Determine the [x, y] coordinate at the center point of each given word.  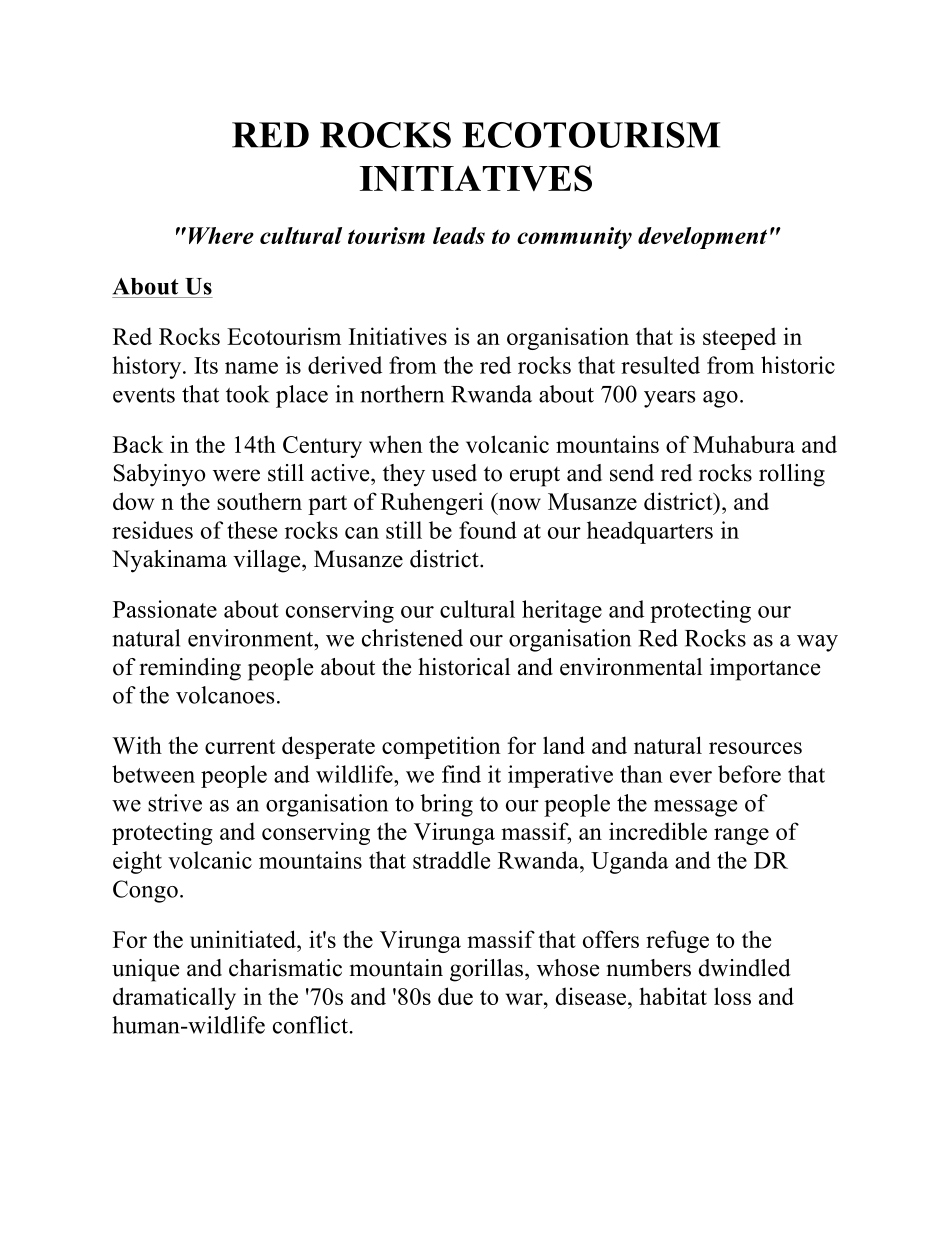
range [741, 836]
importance [765, 669]
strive [175, 803]
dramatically [174, 998]
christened [412, 638]
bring [446, 805]
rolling [792, 475]
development [702, 238]
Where [221, 235]
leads [459, 235]
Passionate [165, 609]
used [454, 473]
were [236, 475]
